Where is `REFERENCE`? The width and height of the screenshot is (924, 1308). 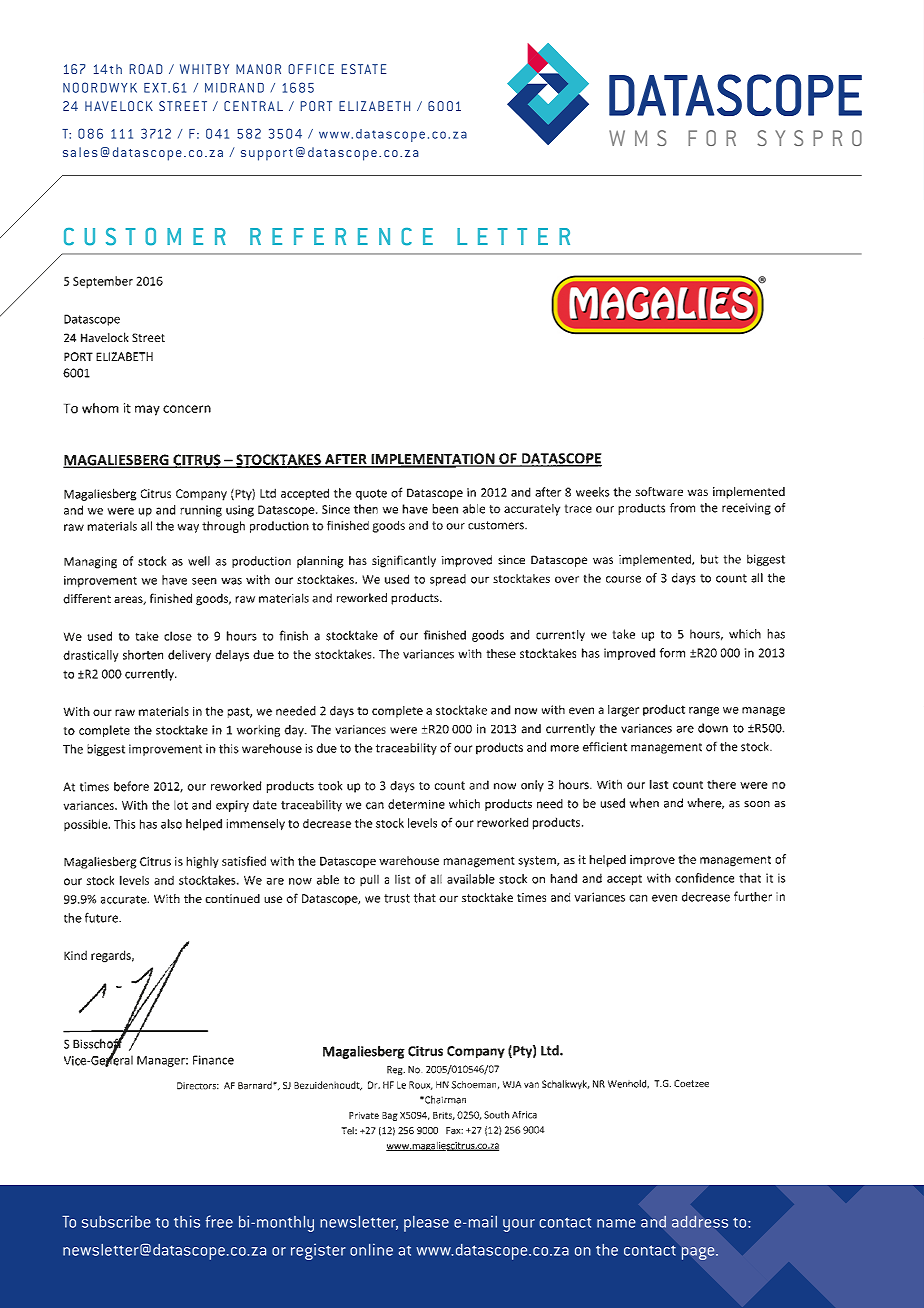
REFERENCE is located at coordinates (341, 237).
